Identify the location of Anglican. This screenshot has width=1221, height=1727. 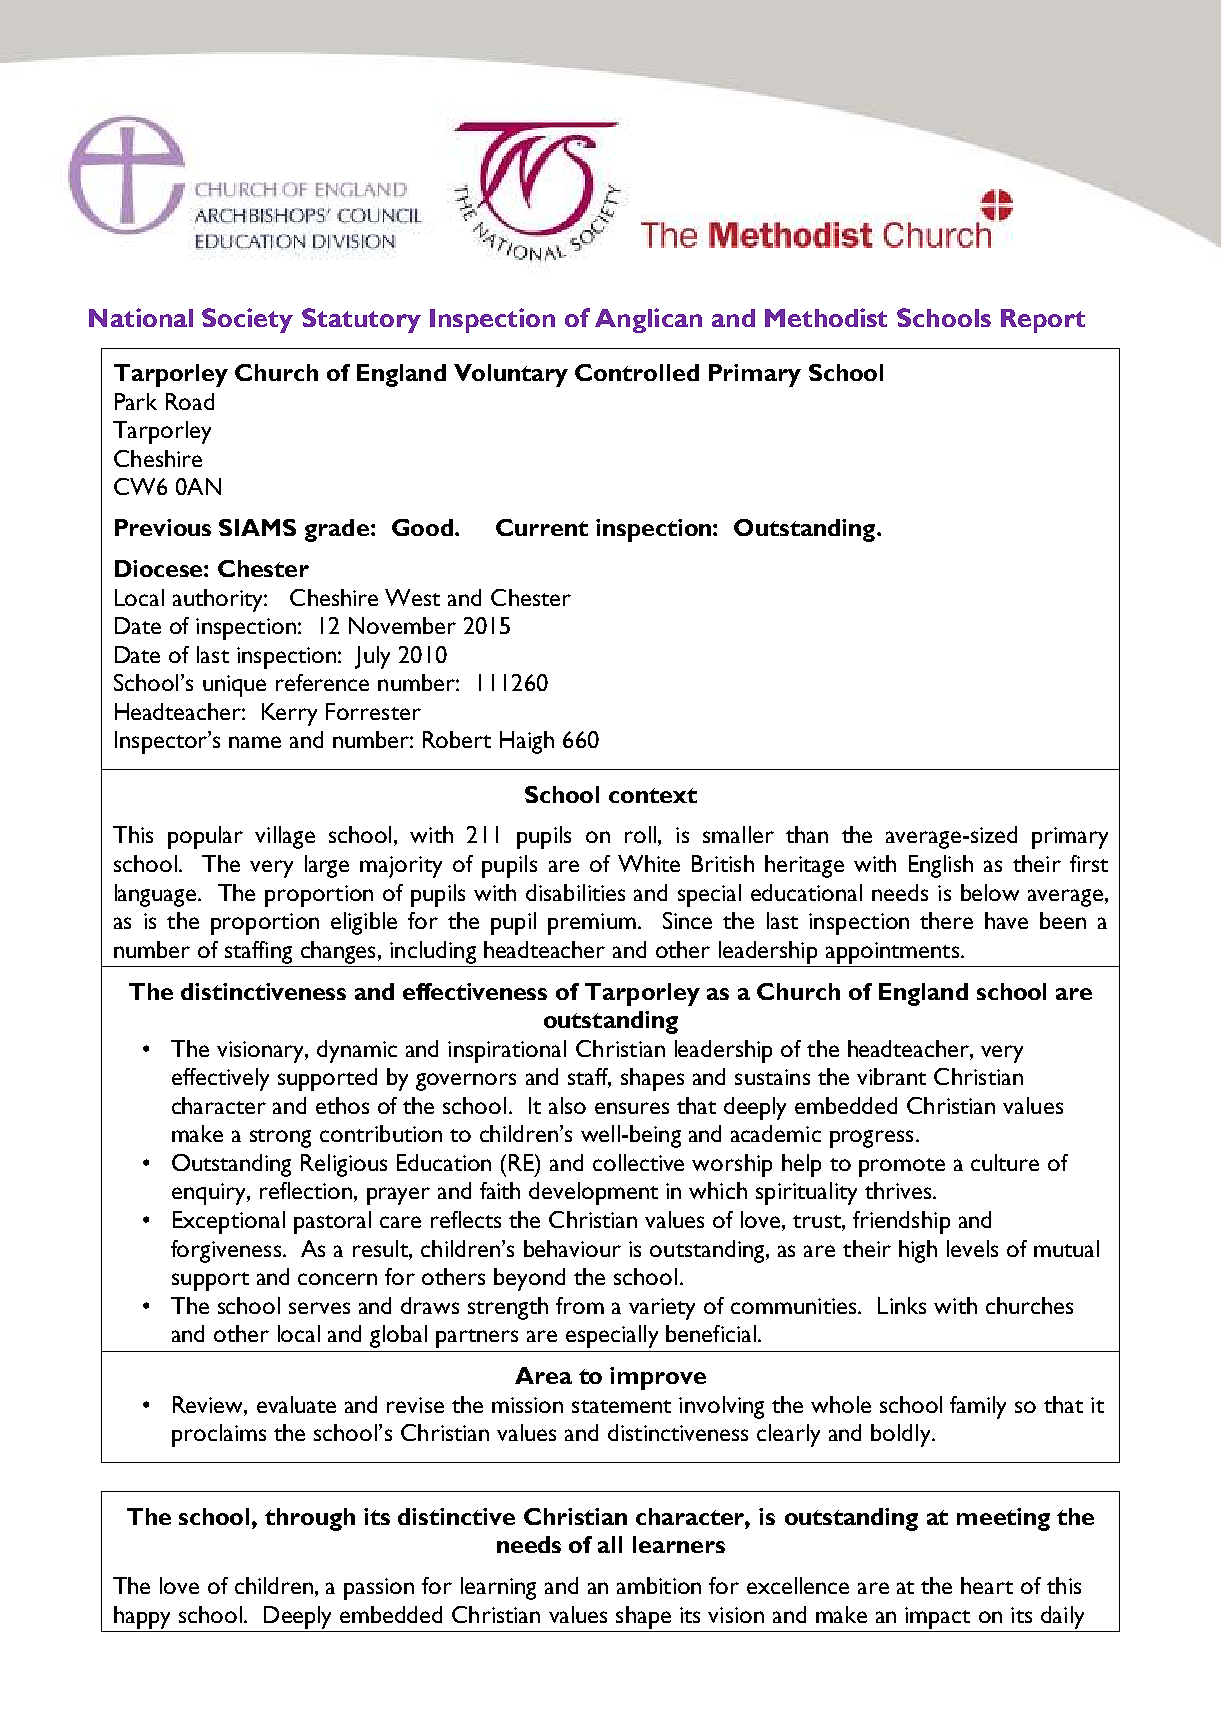
(648, 320).
